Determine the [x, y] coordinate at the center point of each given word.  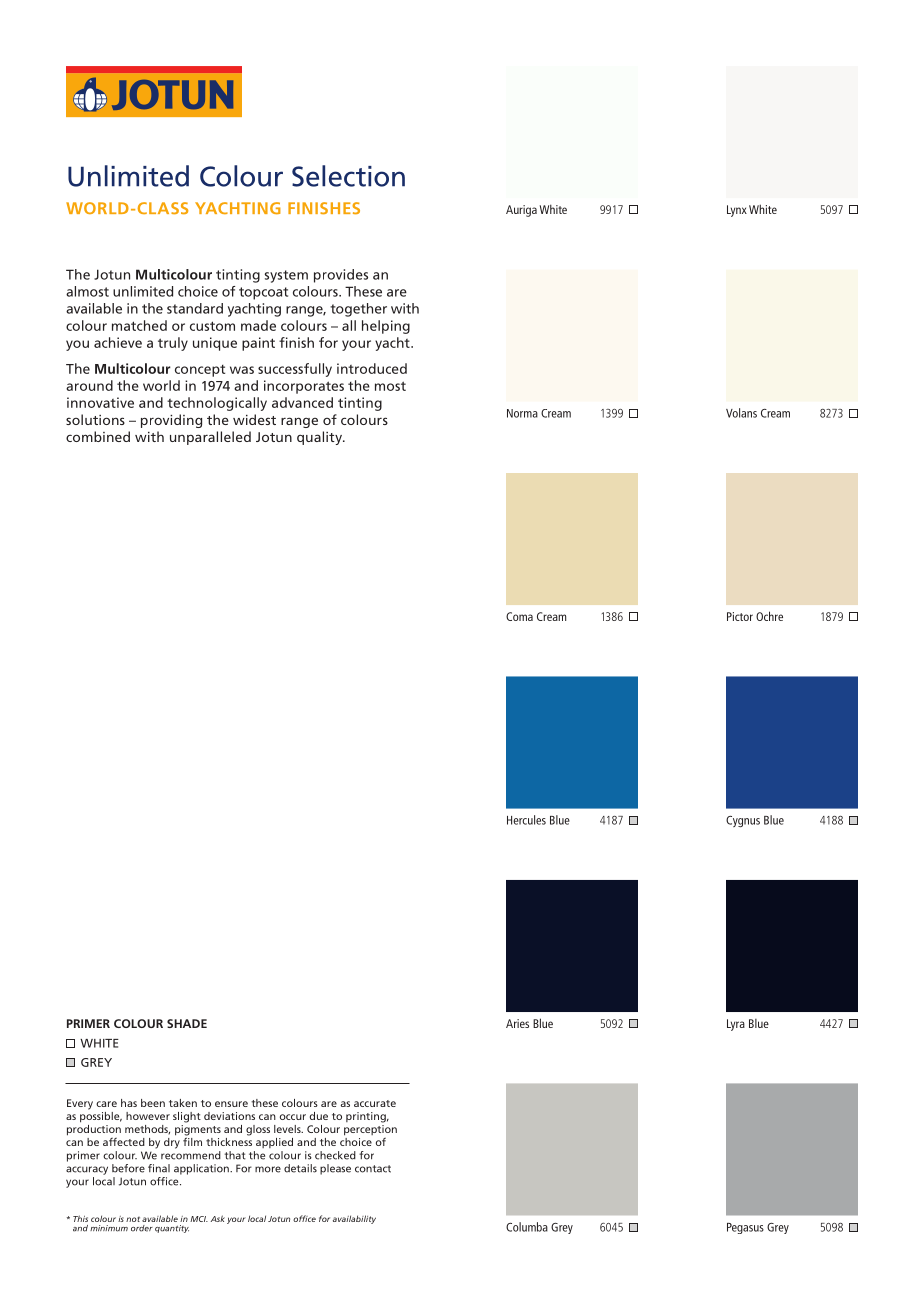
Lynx [737, 211]
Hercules [526, 820]
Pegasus [745, 1228]
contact [373, 1169]
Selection [348, 176]
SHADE [187, 1023]
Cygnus [743, 821]
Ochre [769, 616]
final [159, 1168]
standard [195, 308]
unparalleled [210, 438]
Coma [519, 616]
